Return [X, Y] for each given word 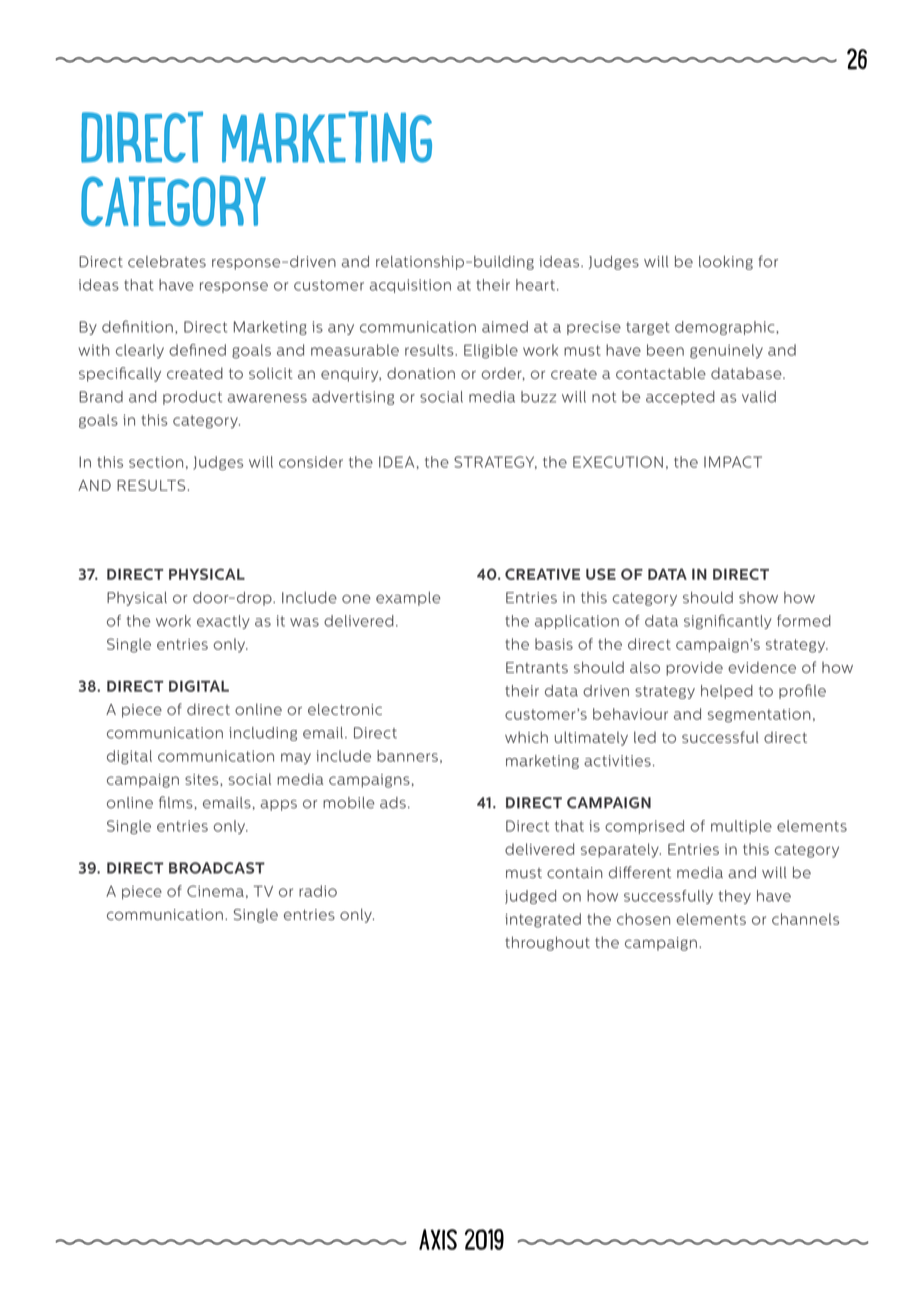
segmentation [759, 715]
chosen [643, 919]
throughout [547, 943]
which [526, 737]
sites [203, 779]
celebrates [167, 262]
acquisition [410, 286]
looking [726, 263]
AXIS [438, 1239]
